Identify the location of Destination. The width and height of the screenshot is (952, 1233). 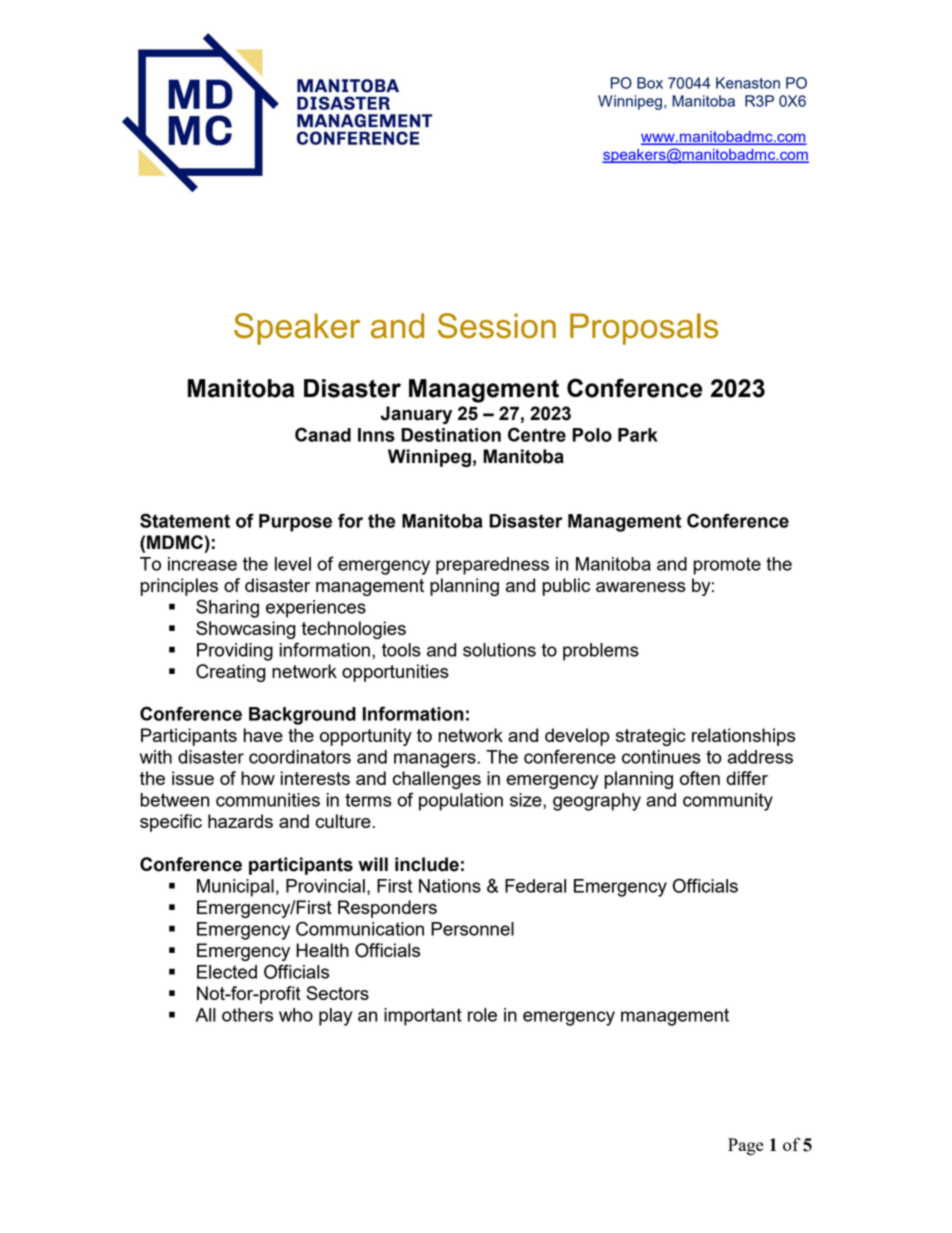
(451, 435).
